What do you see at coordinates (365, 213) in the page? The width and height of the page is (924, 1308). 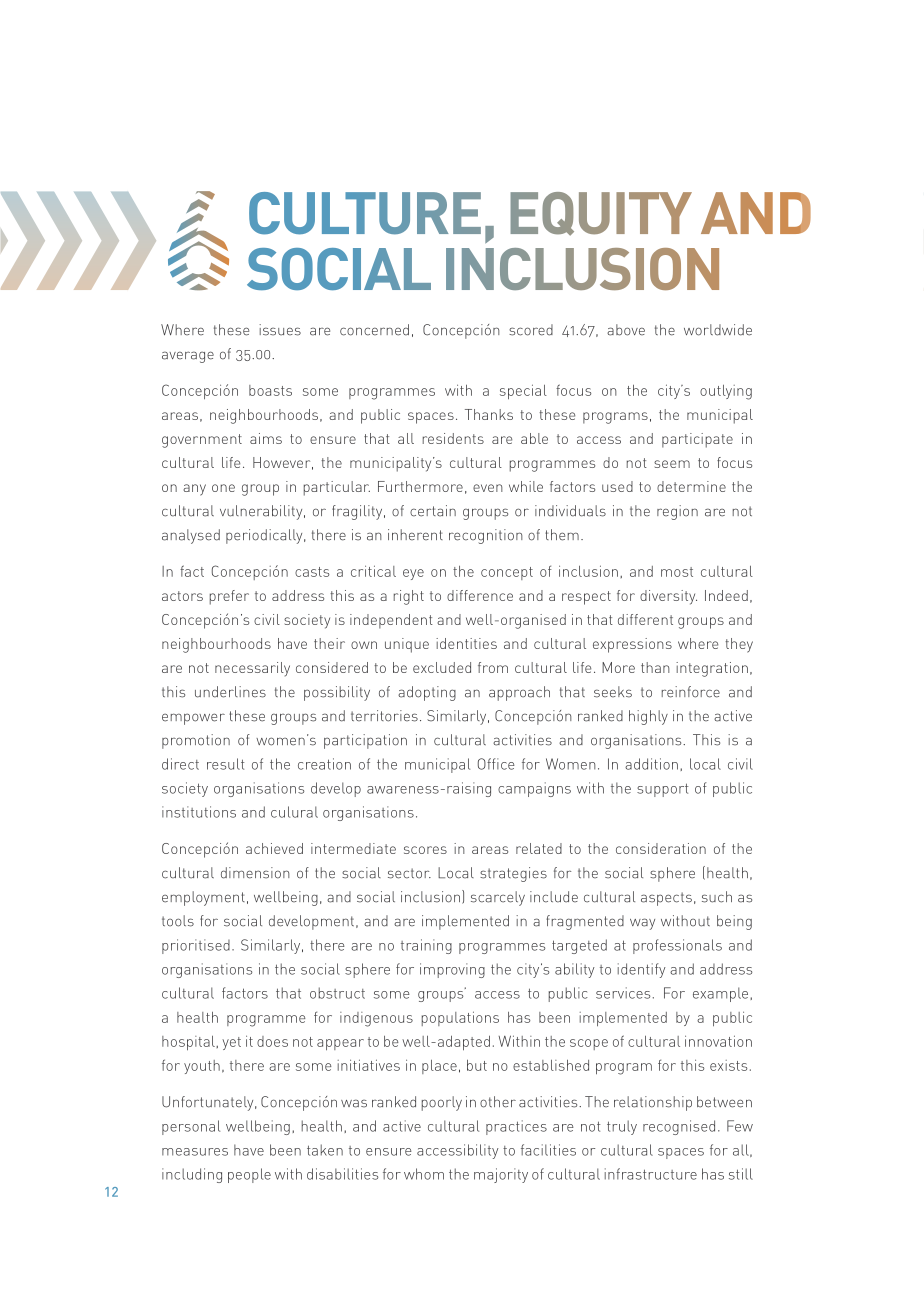 I see `CULTURE` at bounding box center [365, 213].
